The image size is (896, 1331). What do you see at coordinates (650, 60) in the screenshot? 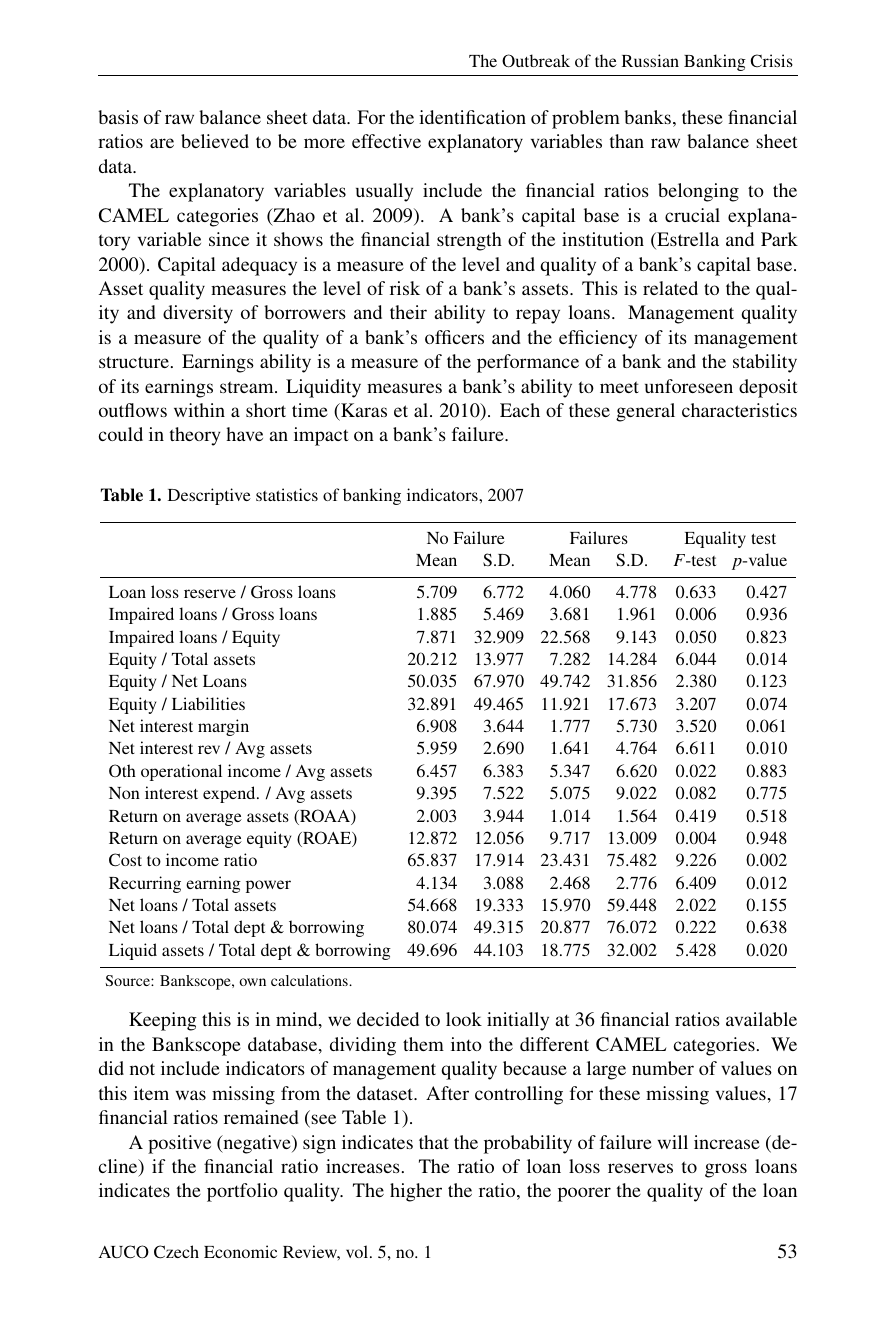
I see `Russian` at bounding box center [650, 60].
